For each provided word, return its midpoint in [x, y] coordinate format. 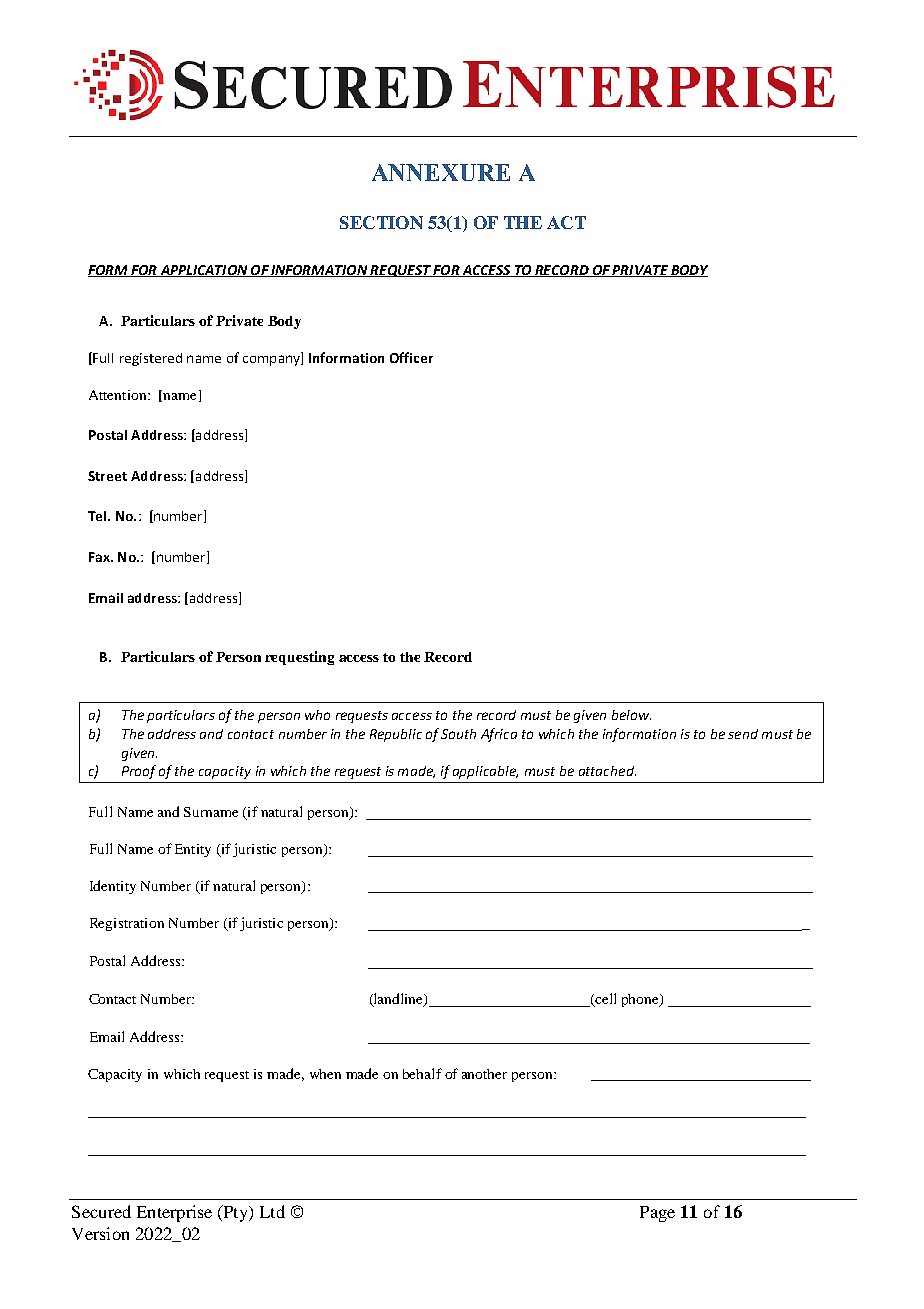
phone [641, 1000]
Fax [100, 557]
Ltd [272, 1211]
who [317, 715]
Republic [396, 735]
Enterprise [174, 1213]
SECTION [381, 222]
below [631, 715]
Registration [127, 924]
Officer [411, 357]
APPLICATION [204, 271]
